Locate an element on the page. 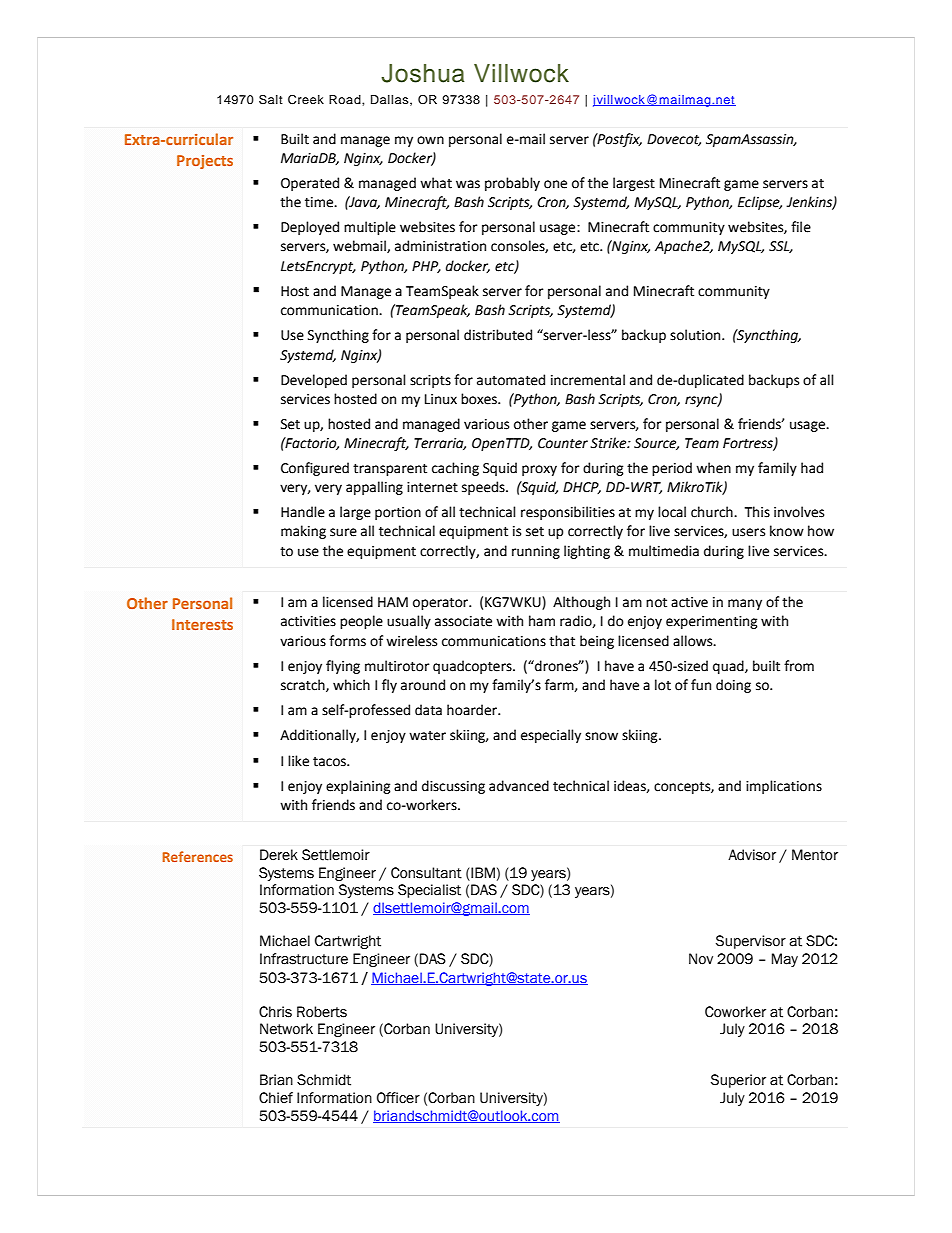 The height and width of the document is (1233, 952). Chief is located at coordinates (276, 1098).
